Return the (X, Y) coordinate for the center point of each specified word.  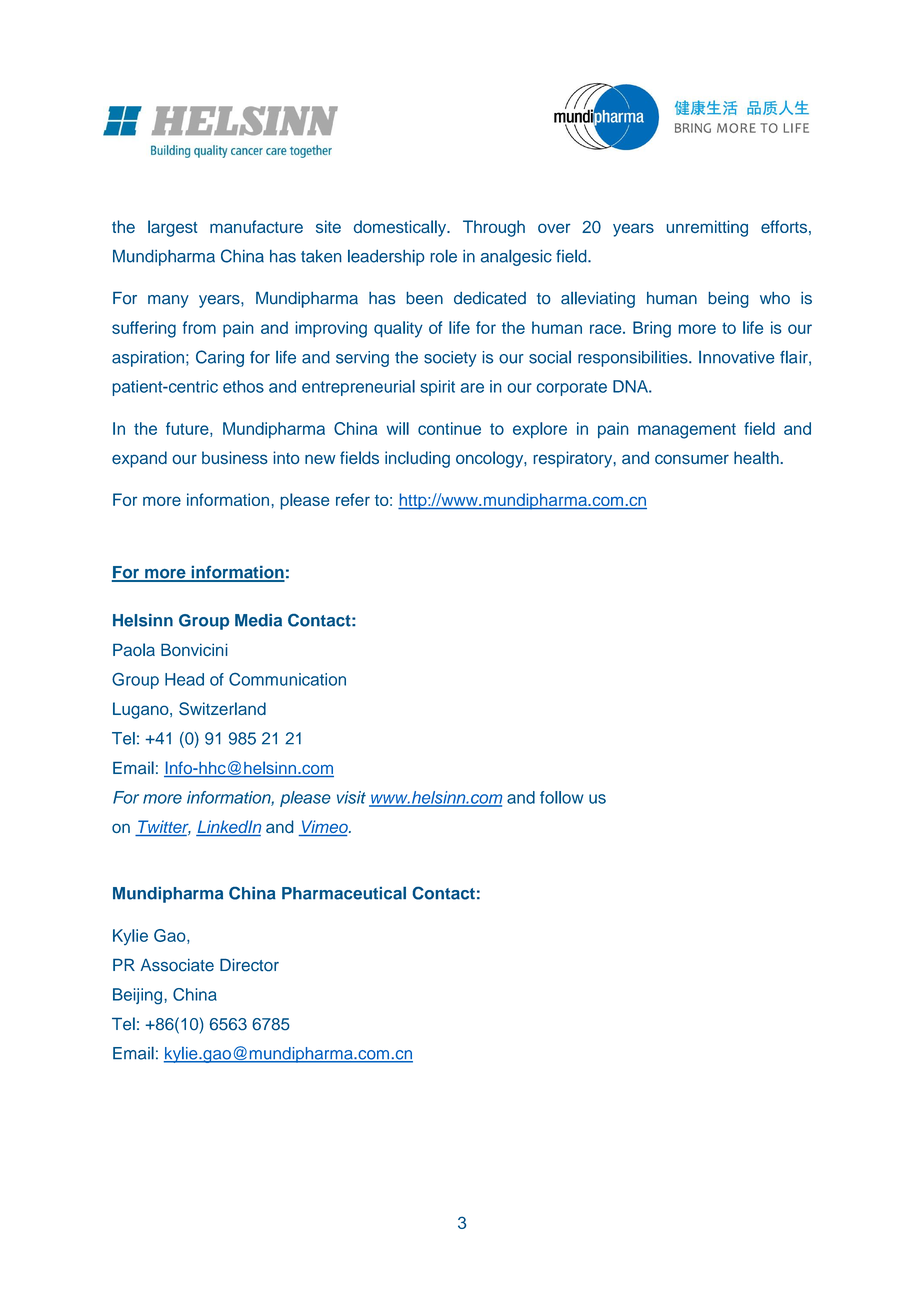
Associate (177, 965)
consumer (692, 459)
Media (258, 620)
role (443, 256)
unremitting (707, 228)
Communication (287, 679)
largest (172, 228)
